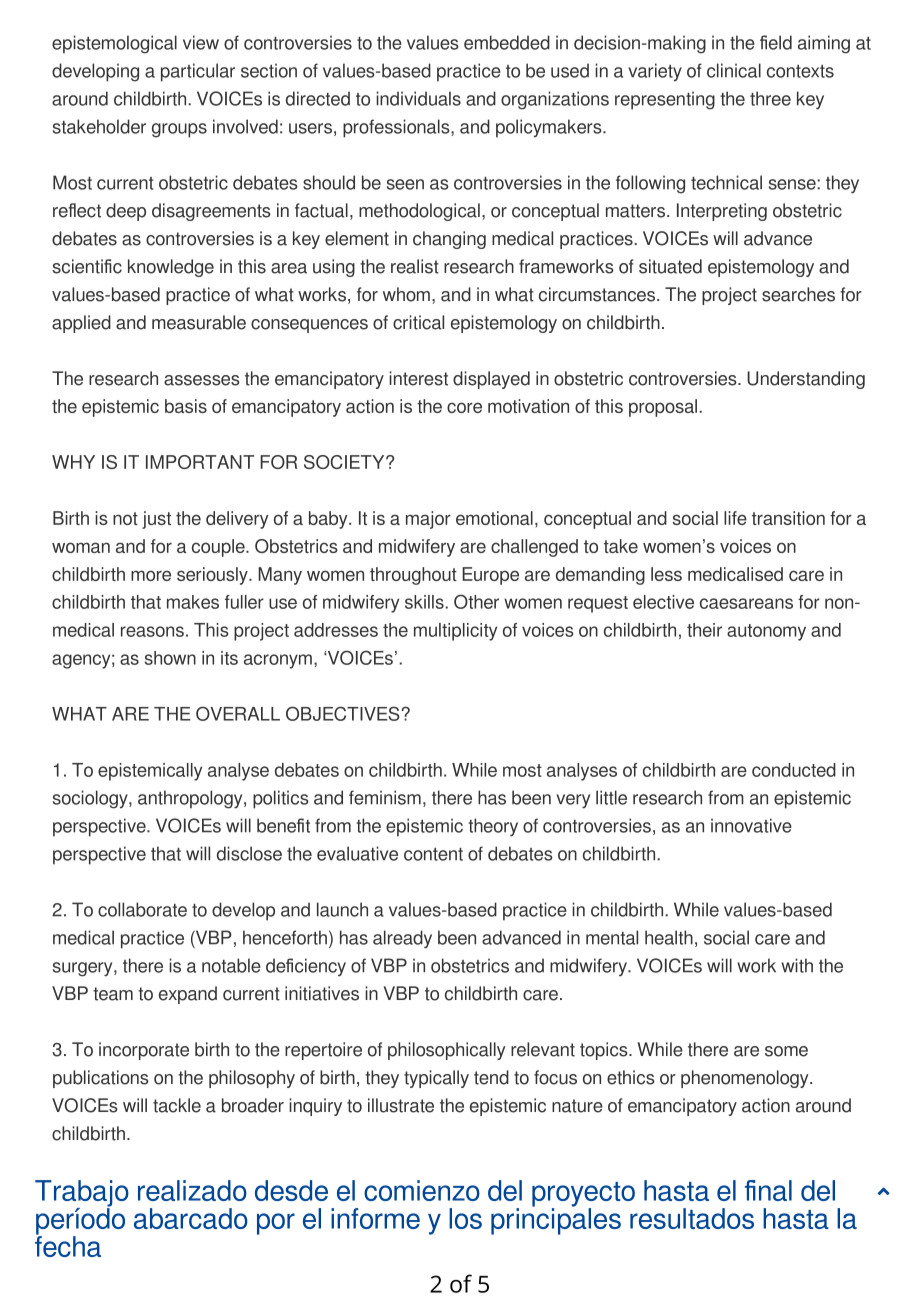  Describe the element at coordinates (68, 1245) in the page. I see `fecha` at that location.
